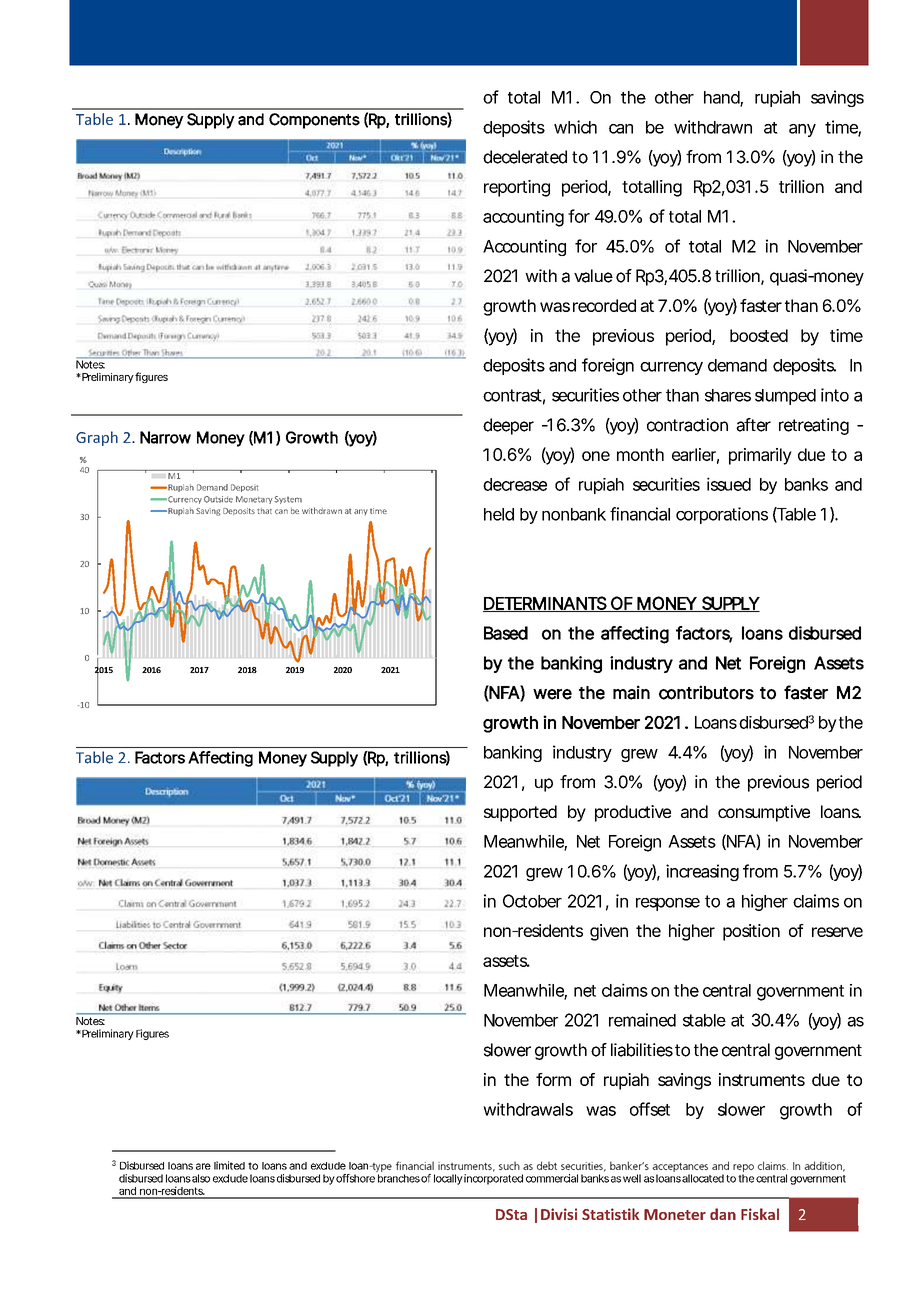 The height and width of the screenshot is (1308, 924). What do you see at coordinates (532, 901) in the screenshot?
I see `October` at bounding box center [532, 901].
